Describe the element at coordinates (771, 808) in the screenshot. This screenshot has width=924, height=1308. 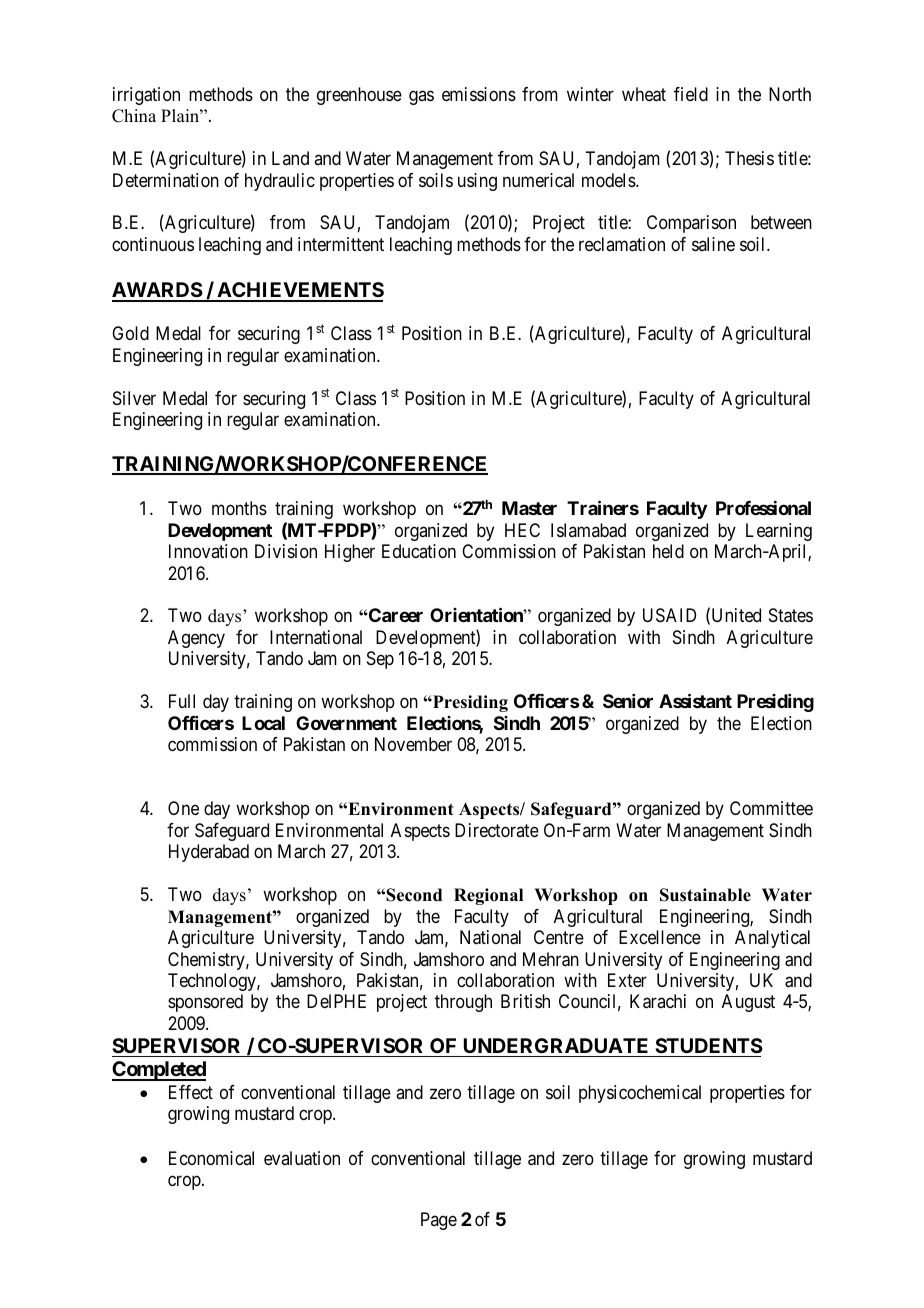
I see `Committee` at that location.
